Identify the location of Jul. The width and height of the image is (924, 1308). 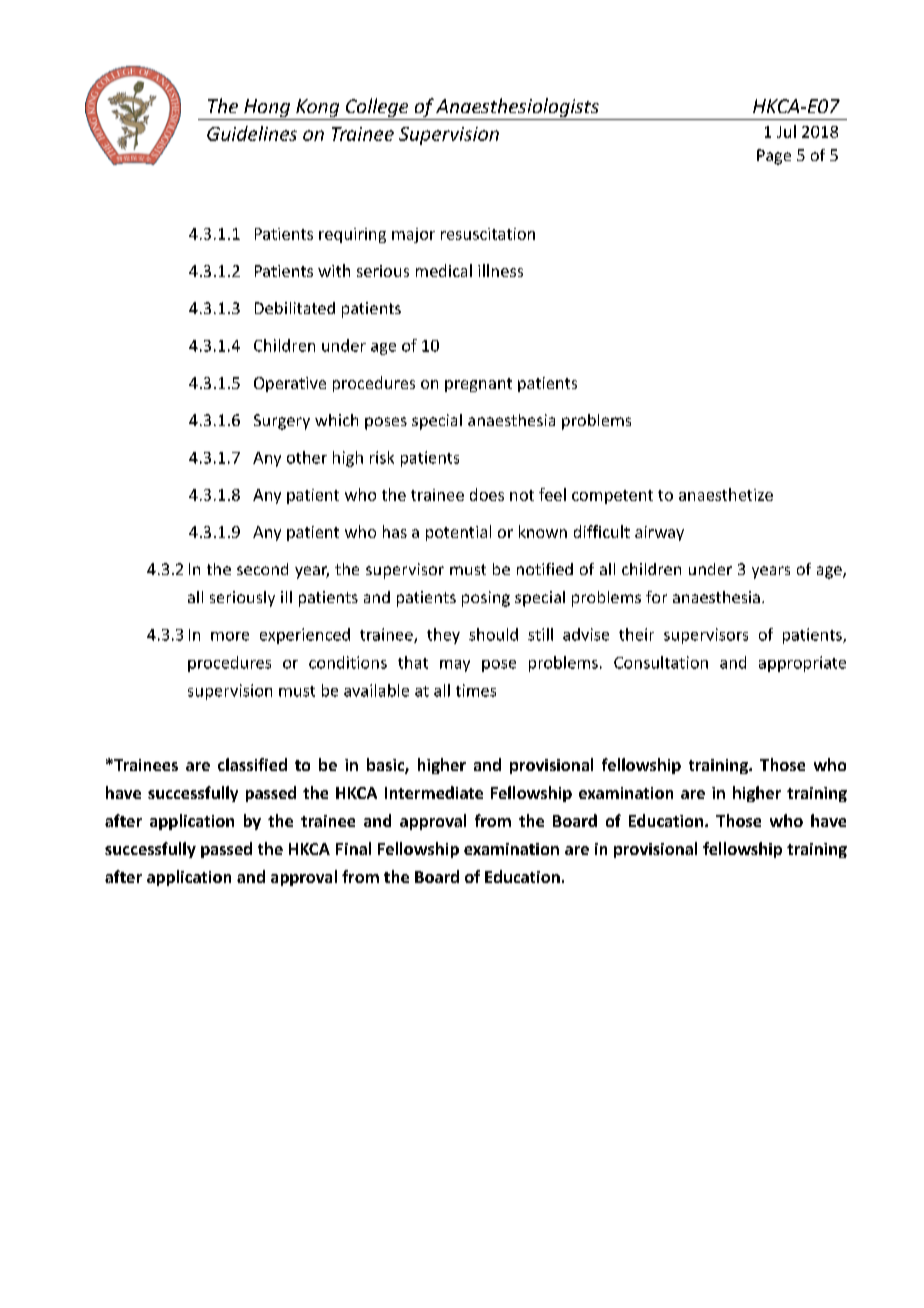
(786, 131).
